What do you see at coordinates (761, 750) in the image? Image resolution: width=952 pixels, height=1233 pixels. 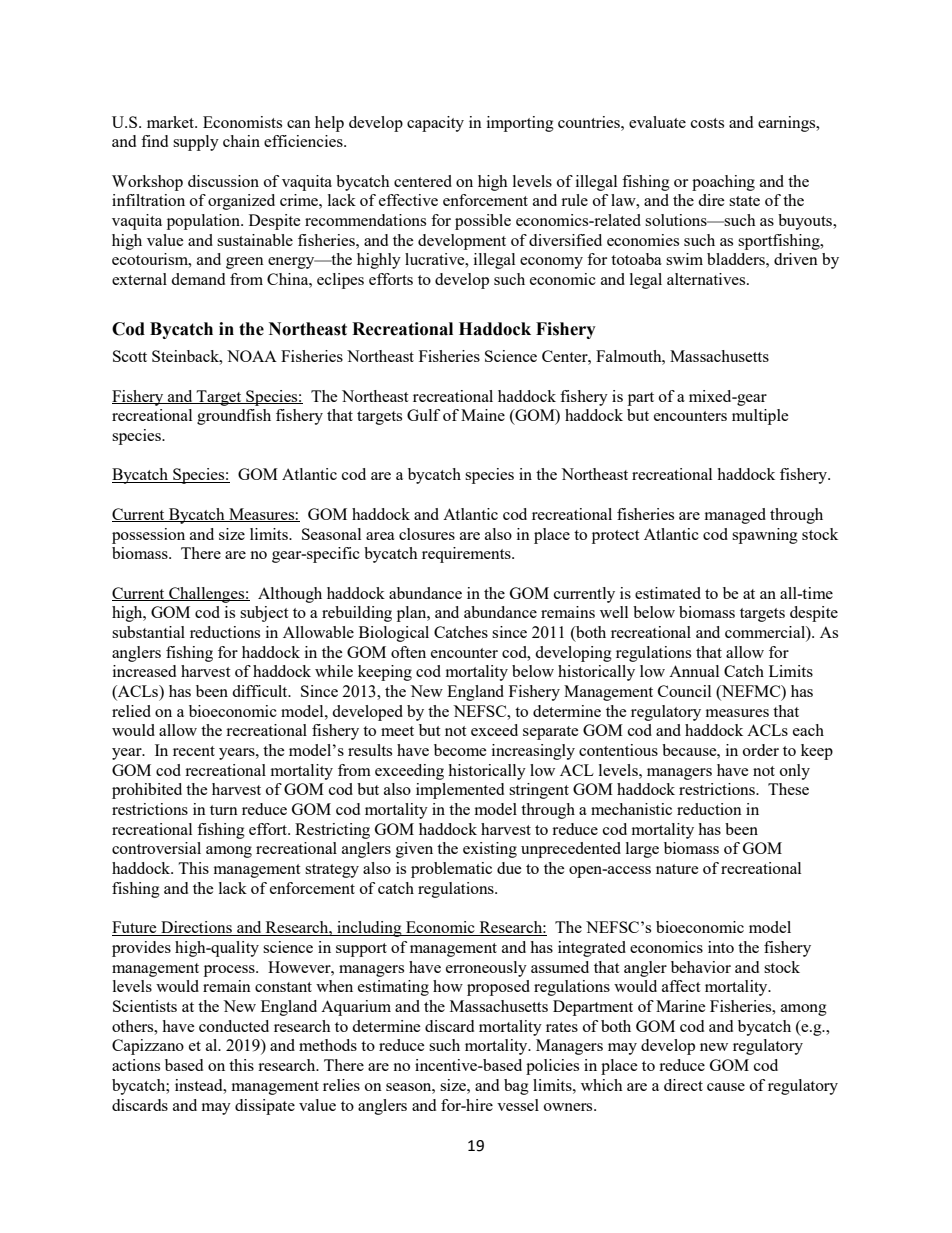 I see `order` at bounding box center [761, 750].
